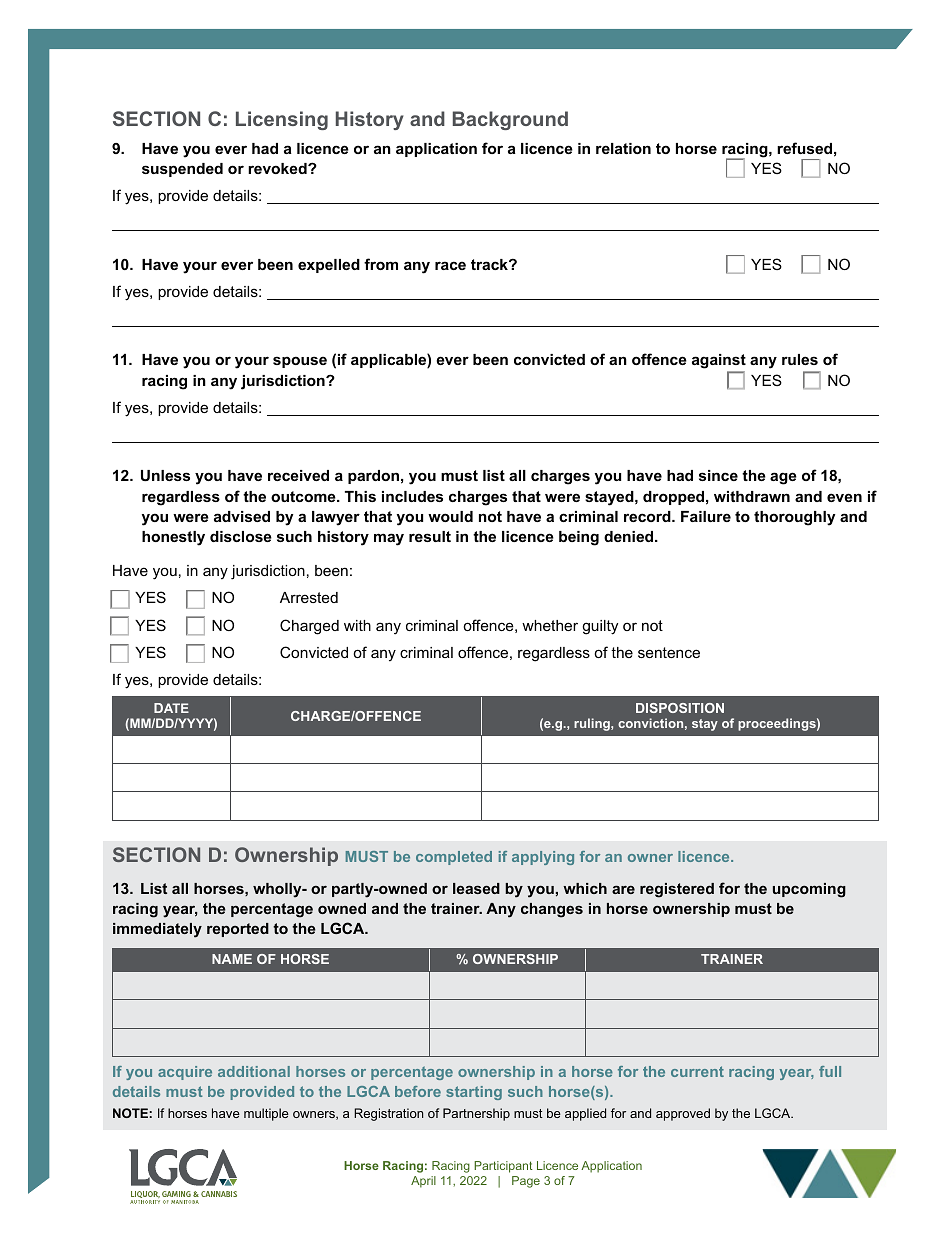  What do you see at coordinates (238, 930) in the screenshot?
I see `reported` at bounding box center [238, 930].
